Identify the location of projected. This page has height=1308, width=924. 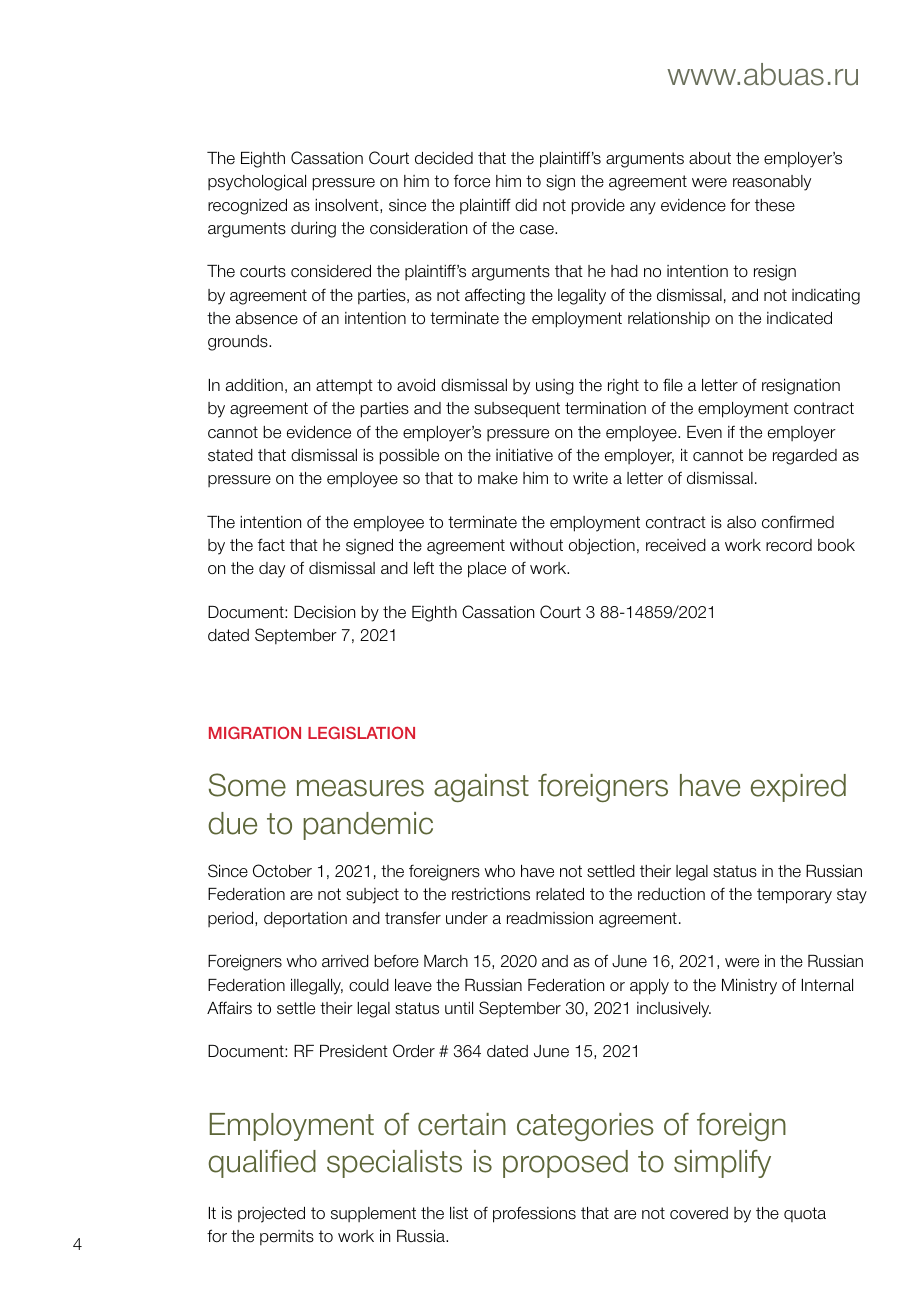
(271, 1215).
